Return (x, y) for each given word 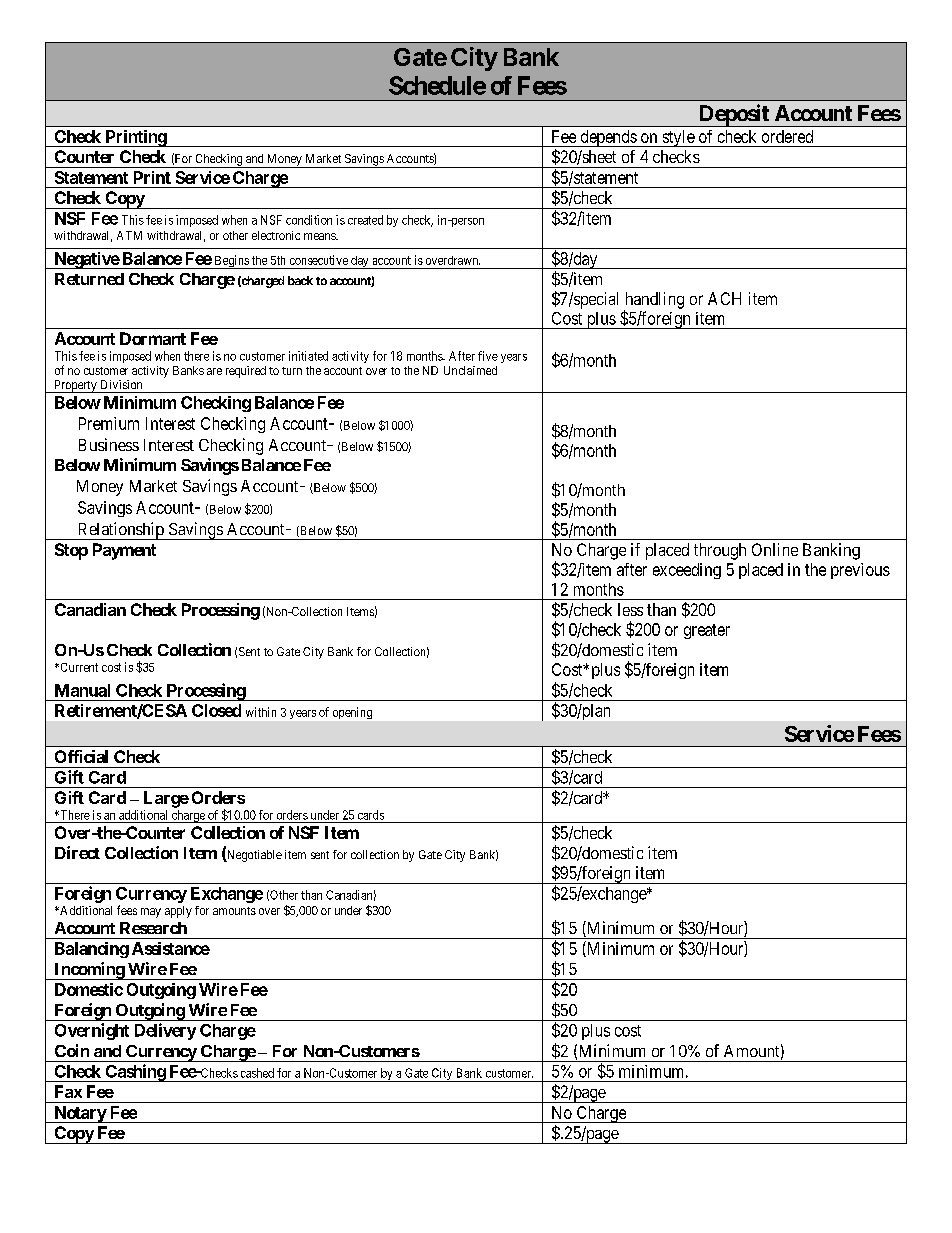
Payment (124, 551)
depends (608, 138)
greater (707, 631)
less (630, 609)
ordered (787, 136)
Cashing (135, 1073)
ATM (129, 235)
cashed (257, 1073)
